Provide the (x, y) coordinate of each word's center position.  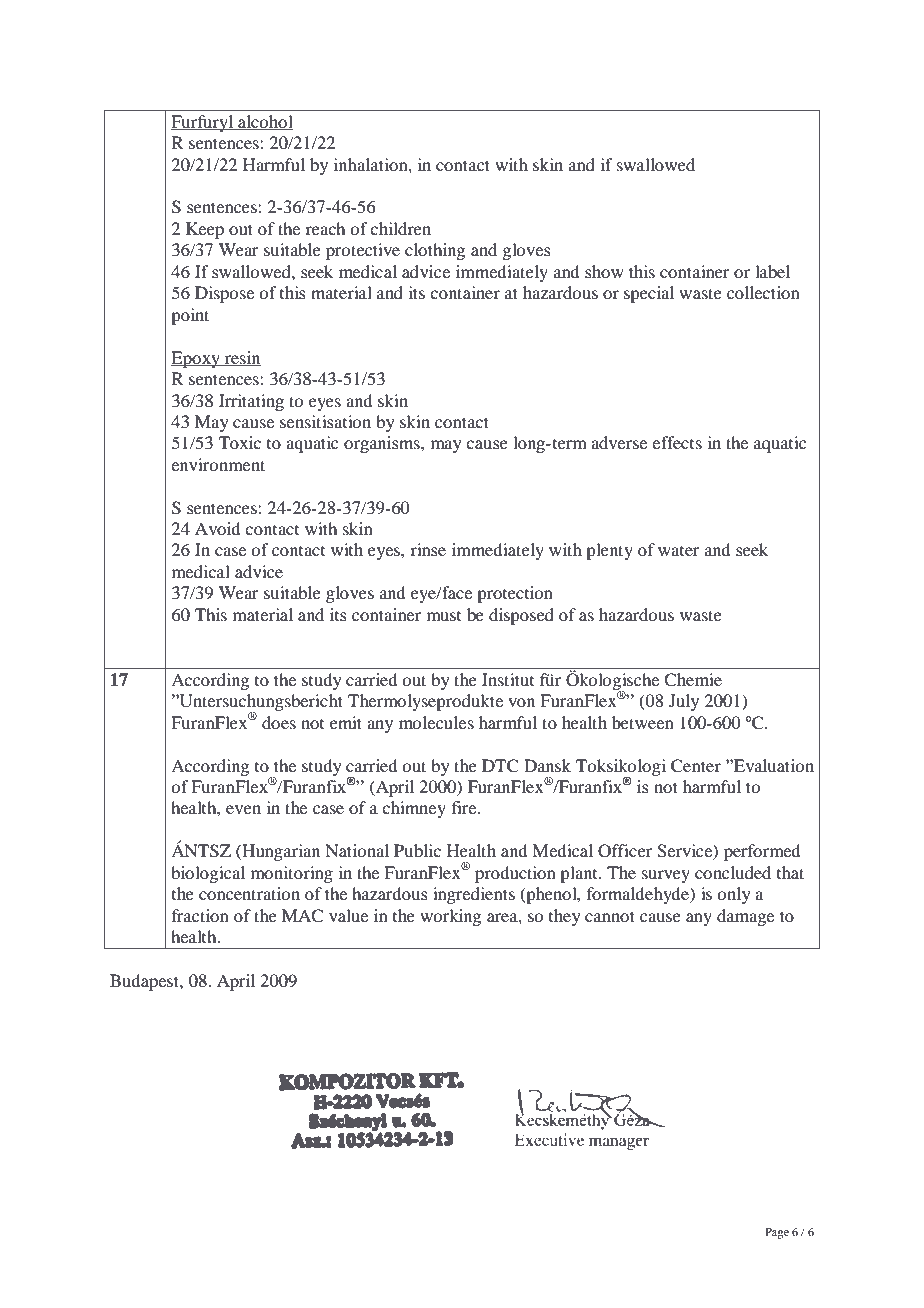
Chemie (693, 680)
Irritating (251, 402)
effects (677, 442)
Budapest (145, 982)
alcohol (264, 122)
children (400, 228)
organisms (383, 444)
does (279, 722)
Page (777, 1233)
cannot (610, 916)
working (450, 917)
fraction (200, 915)
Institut (508, 679)
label (772, 271)
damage (745, 917)
